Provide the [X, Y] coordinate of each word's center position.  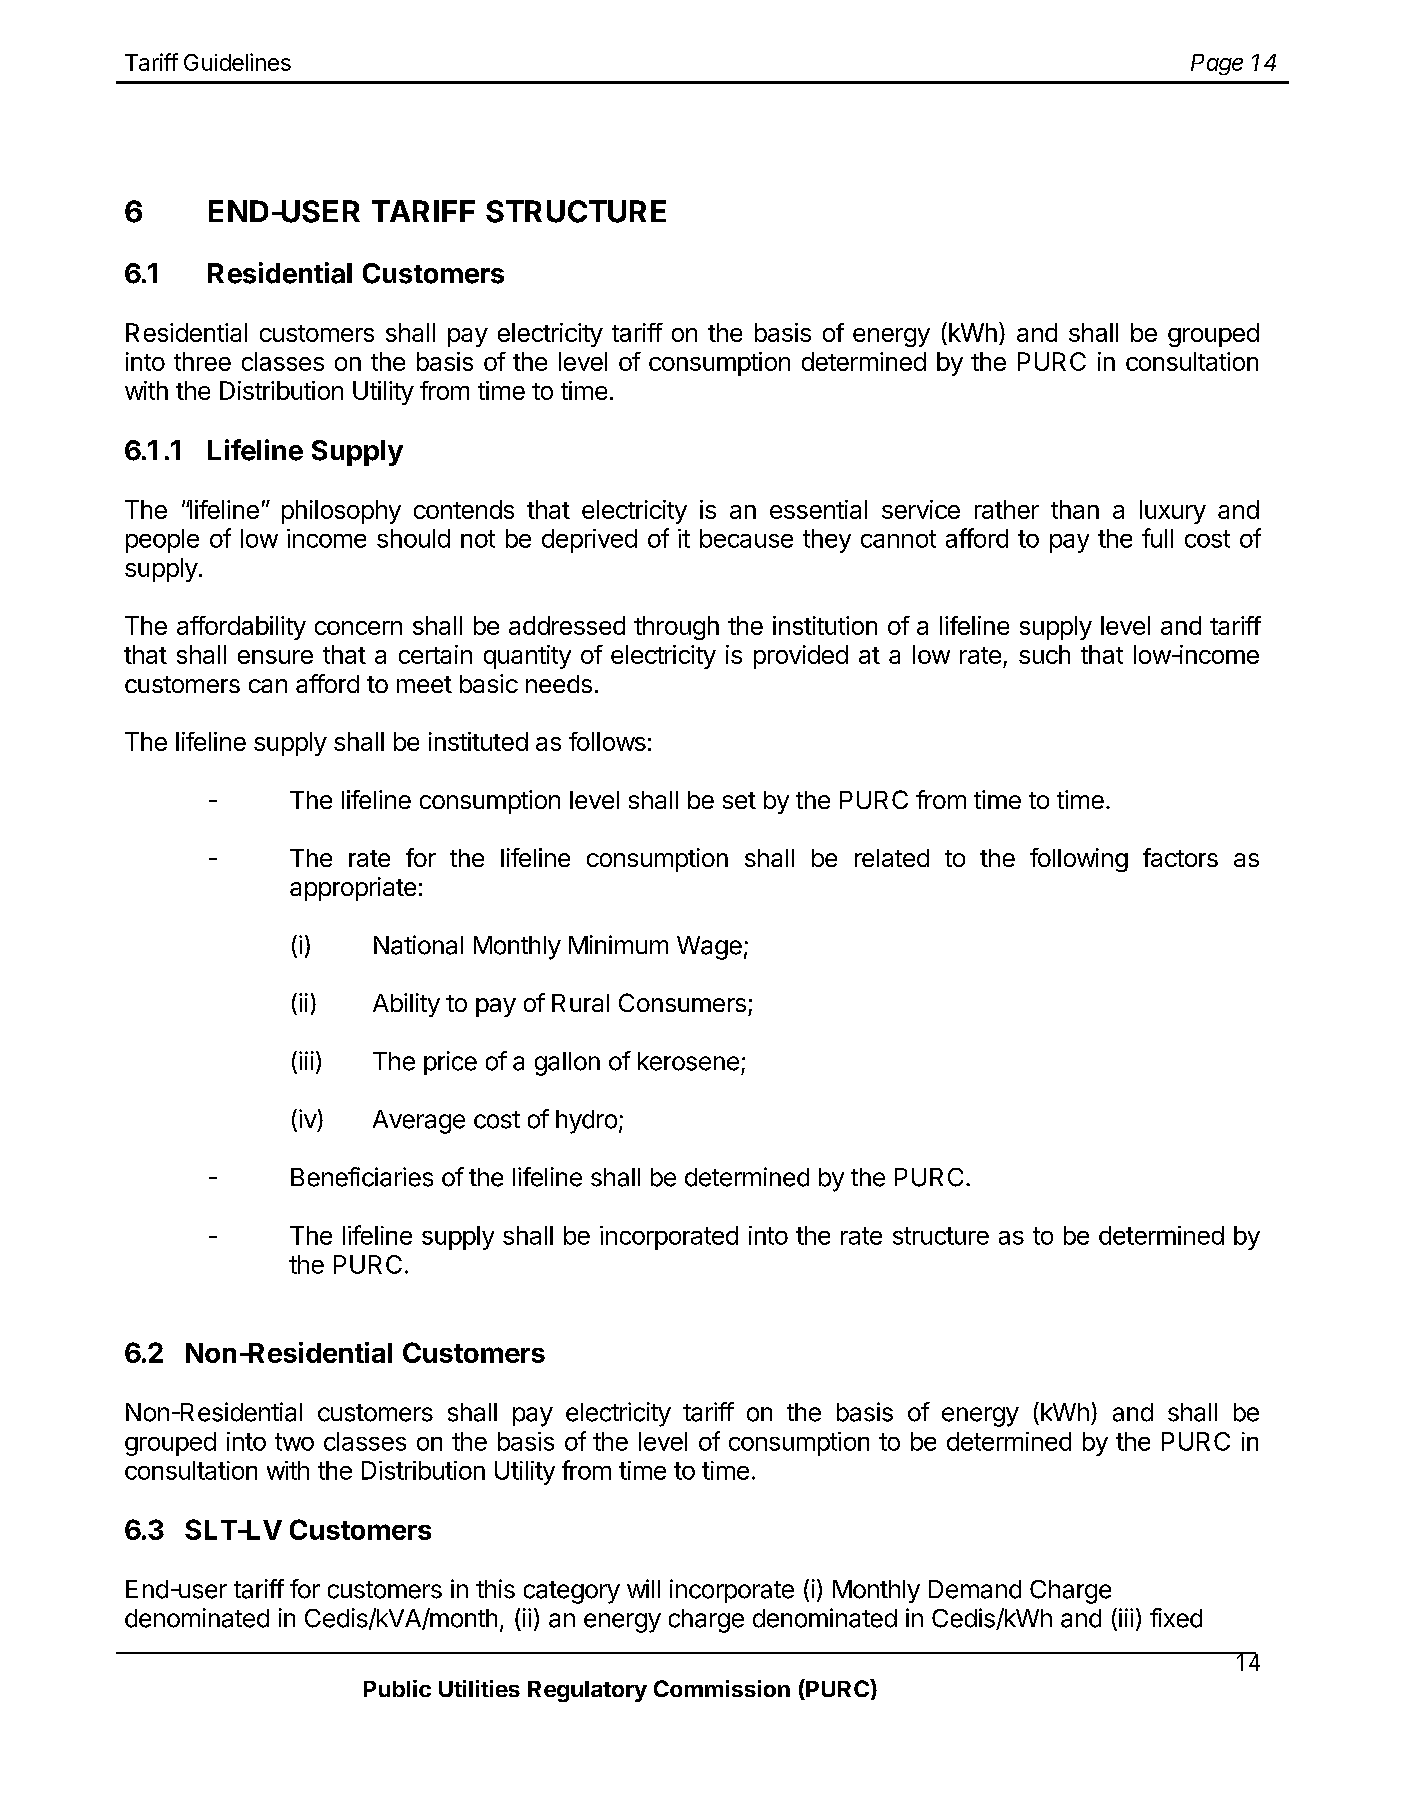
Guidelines [237, 62]
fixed [1176, 1618]
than [1075, 509]
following [1079, 860]
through [676, 628]
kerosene [688, 1061]
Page [1217, 64]
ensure [275, 657]
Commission [722, 1688]
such [1044, 654]
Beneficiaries [362, 1177]
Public [397, 1688]
